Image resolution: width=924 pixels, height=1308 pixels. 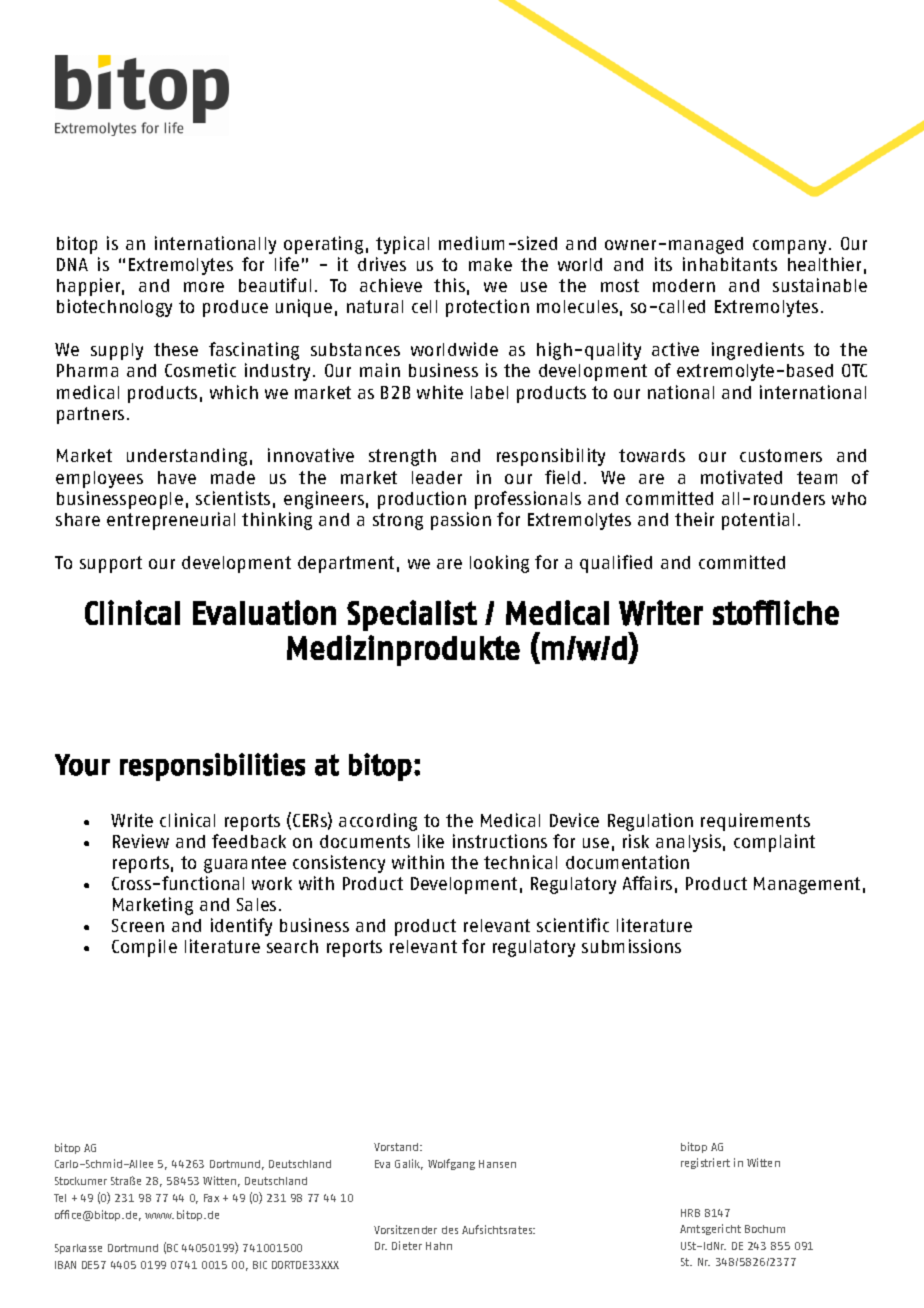 What do you see at coordinates (730, 264) in the page?
I see `inhabitants` at bounding box center [730, 264].
